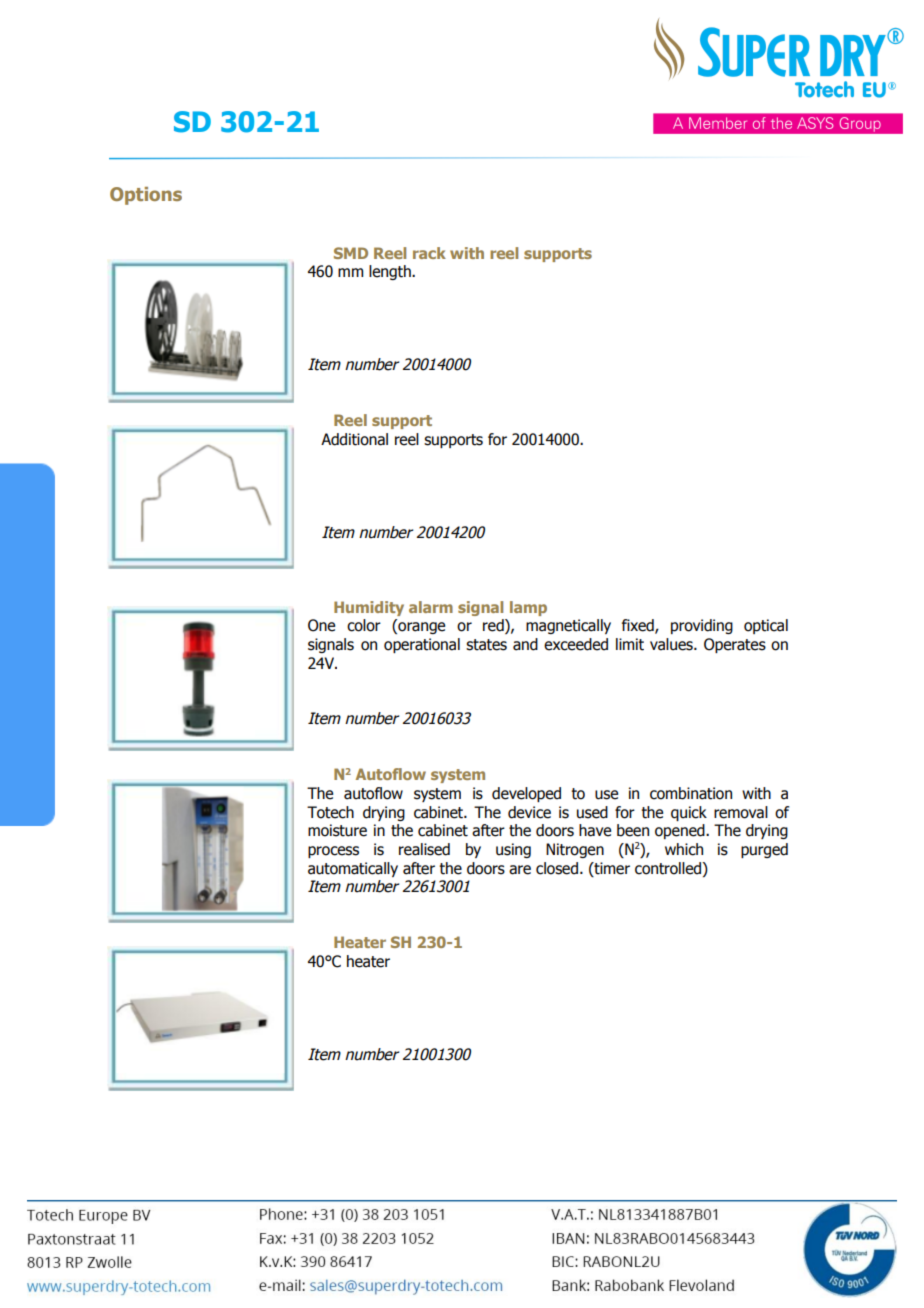  What do you see at coordinates (351, 253) in the image?
I see `SMD` at bounding box center [351, 253].
